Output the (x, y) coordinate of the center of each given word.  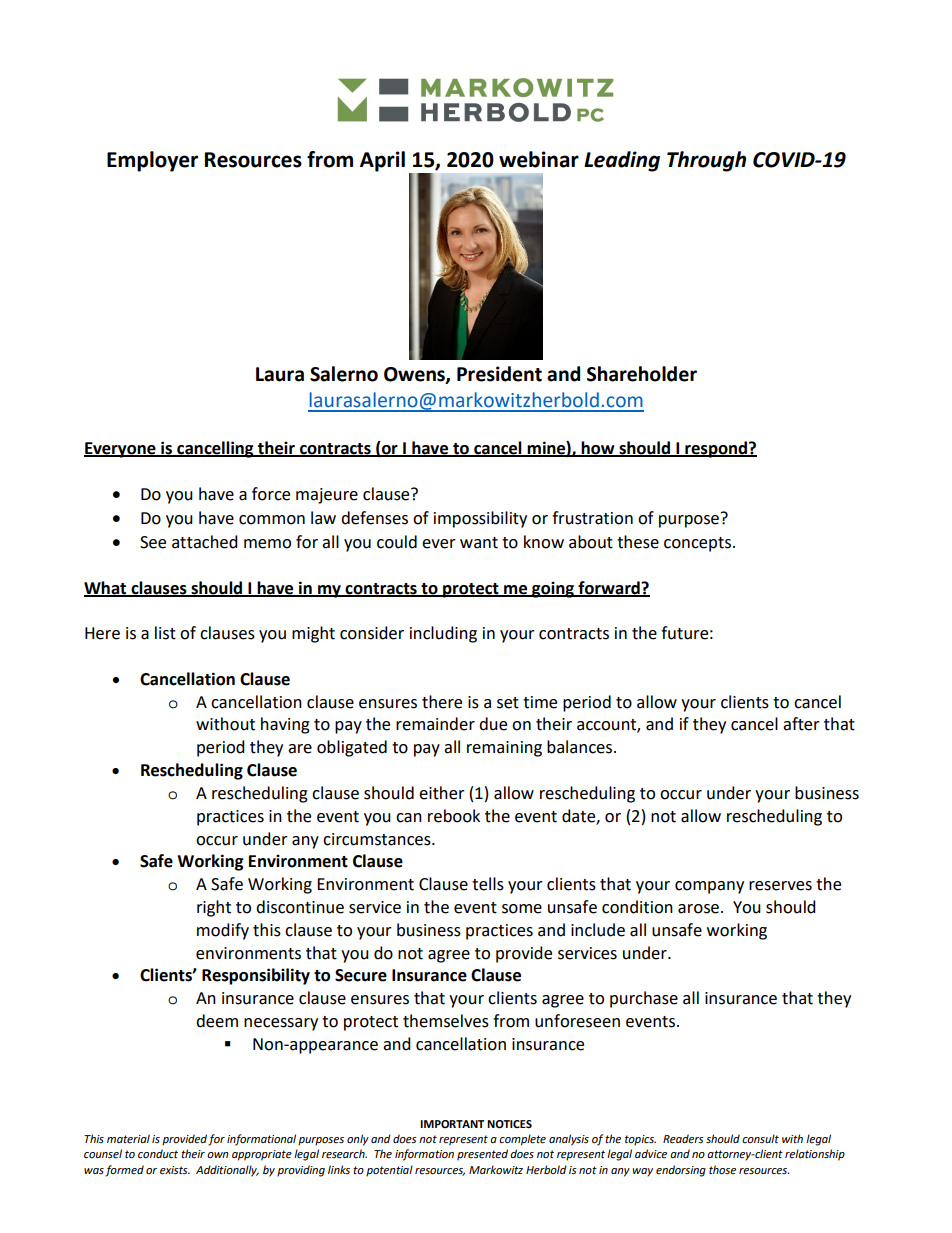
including (443, 634)
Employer (152, 161)
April (382, 161)
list (165, 633)
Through (706, 161)
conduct (158, 1154)
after (801, 724)
